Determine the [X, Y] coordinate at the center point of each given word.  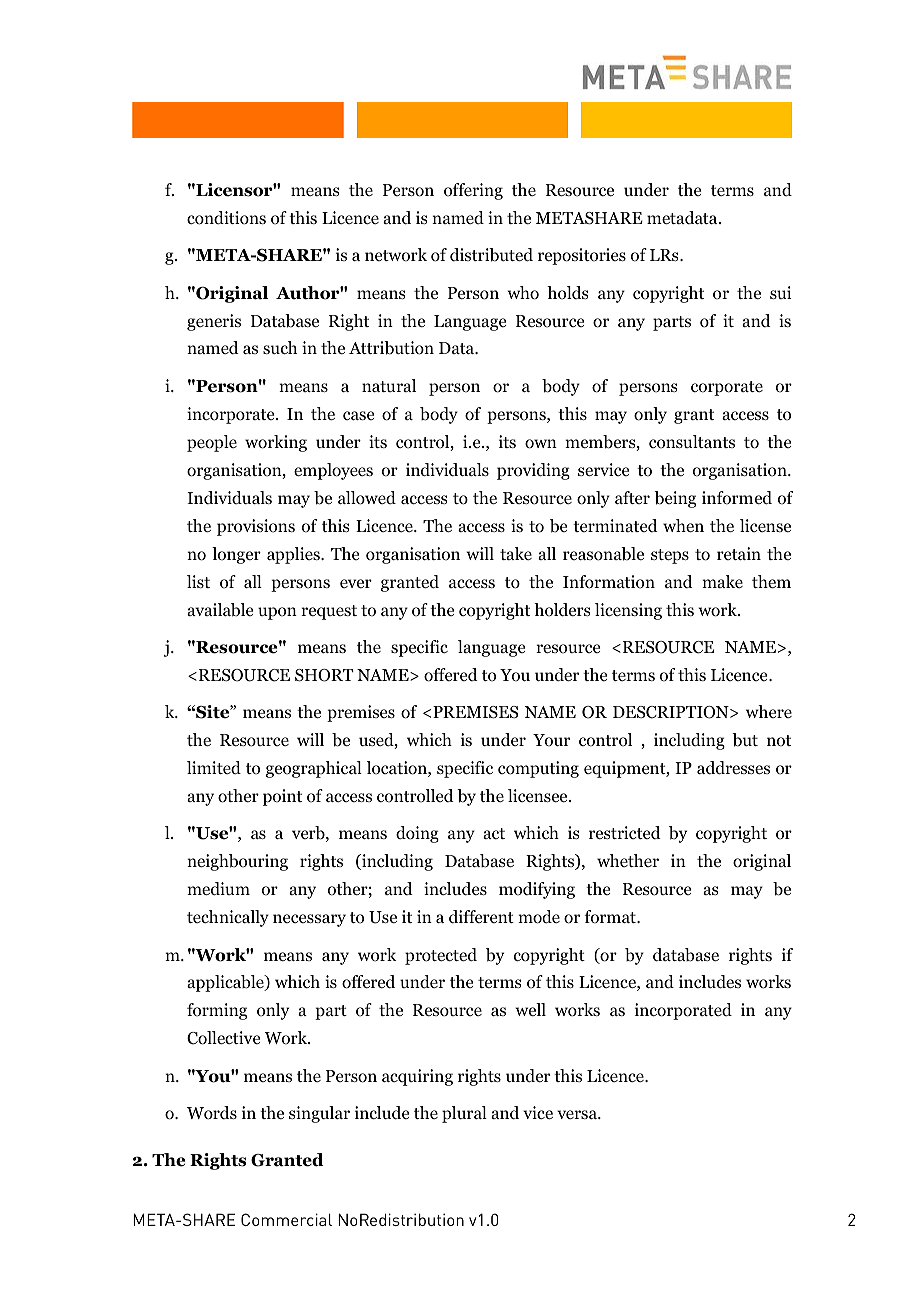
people [212, 443]
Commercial [286, 1219]
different [481, 917]
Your [551, 740]
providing [533, 471]
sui [781, 292]
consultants [692, 442]
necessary [309, 920]
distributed [491, 255]
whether [628, 860]
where [769, 711]
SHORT [324, 675]
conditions [226, 218]
